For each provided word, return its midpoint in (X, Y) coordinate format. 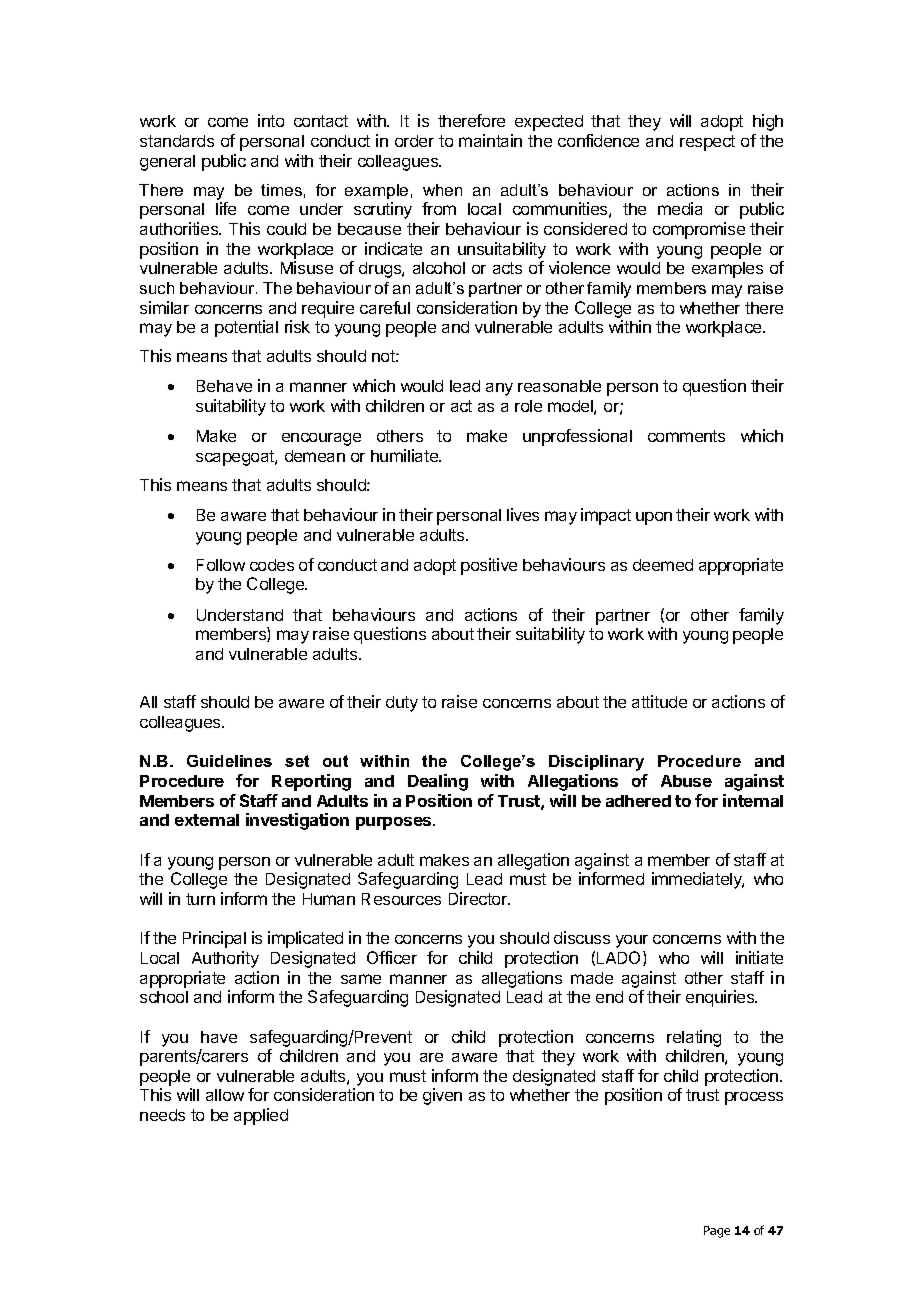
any (499, 389)
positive (489, 566)
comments (686, 436)
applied (261, 1116)
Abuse (686, 781)
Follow (221, 565)
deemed (663, 565)
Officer (392, 957)
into (271, 120)
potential (246, 328)
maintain (490, 140)
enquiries (721, 998)
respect (707, 143)
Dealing (438, 782)
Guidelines (229, 761)
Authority (225, 959)
